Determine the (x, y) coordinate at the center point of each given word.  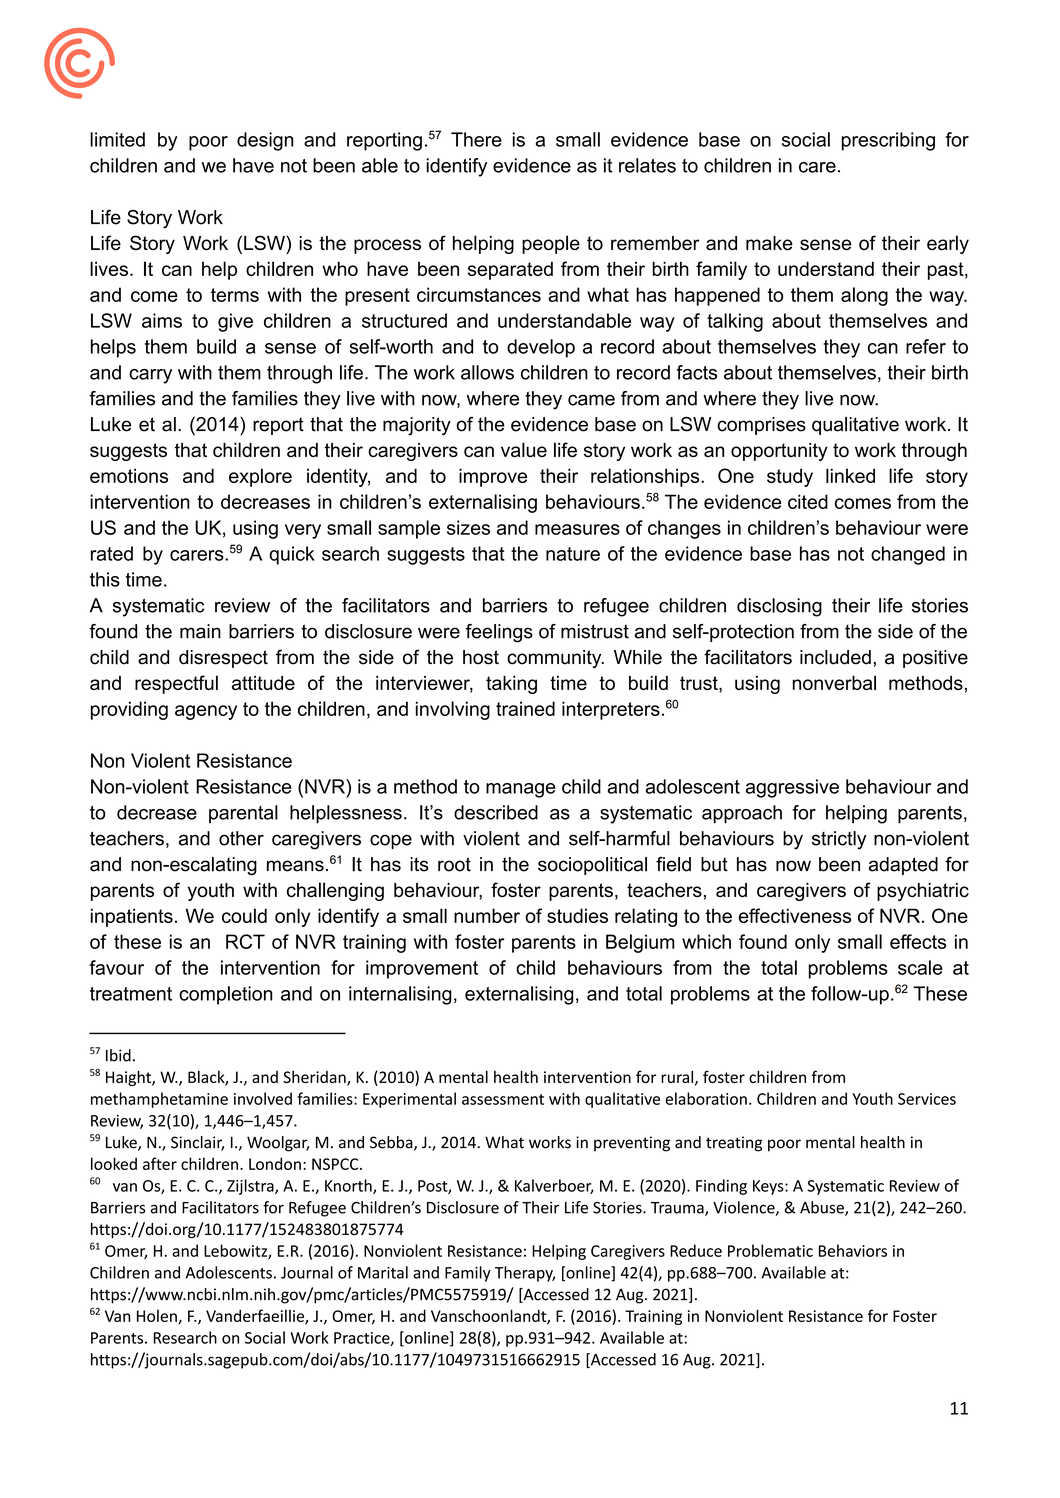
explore (260, 477)
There (476, 139)
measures (577, 529)
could (244, 915)
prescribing (888, 141)
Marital (383, 1272)
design (265, 141)
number (487, 915)
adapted (903, 866)
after (160, 1163)
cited (808, 501)
